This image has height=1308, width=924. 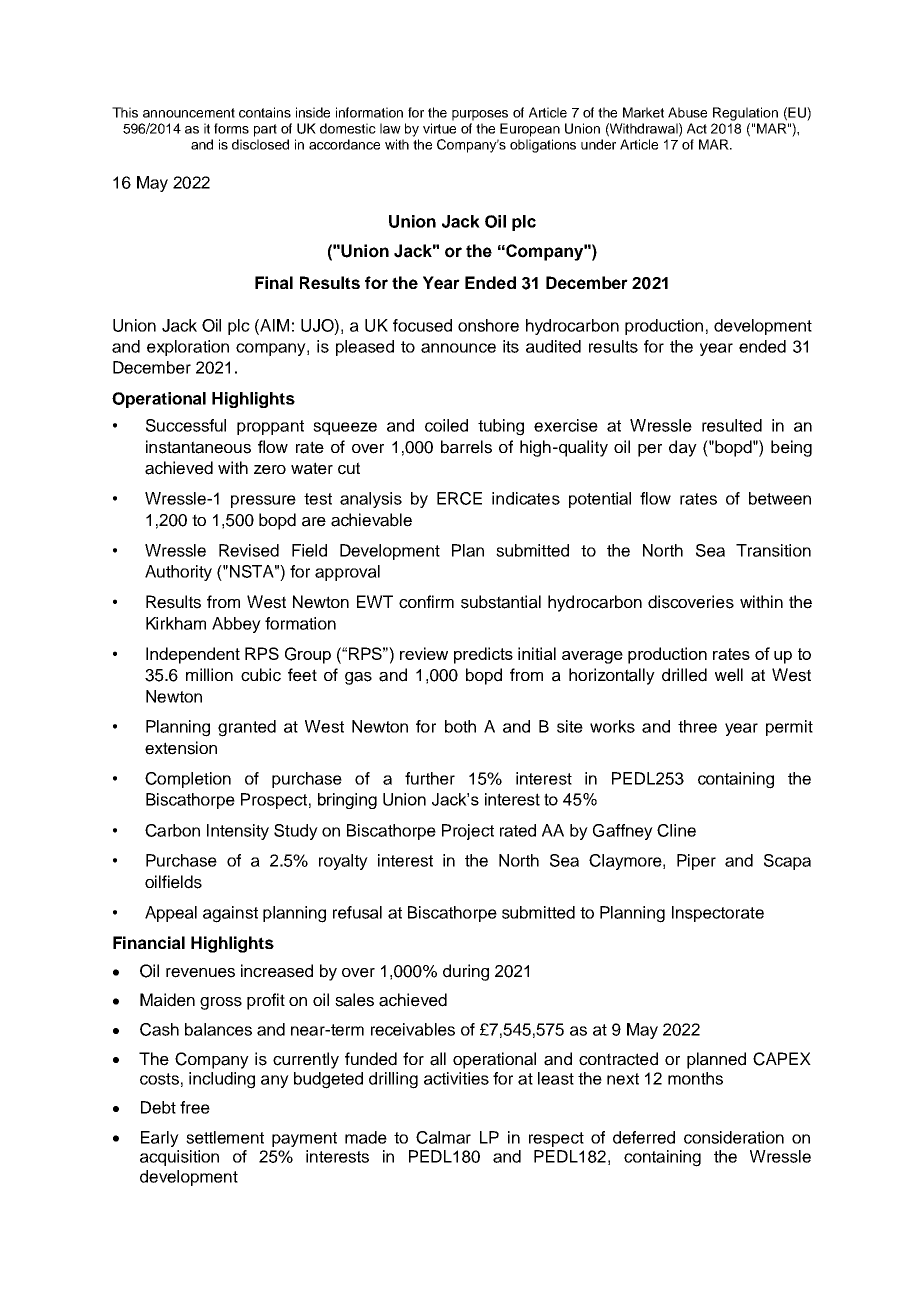 I want to click on Completion, so click(x=188, y=780).
